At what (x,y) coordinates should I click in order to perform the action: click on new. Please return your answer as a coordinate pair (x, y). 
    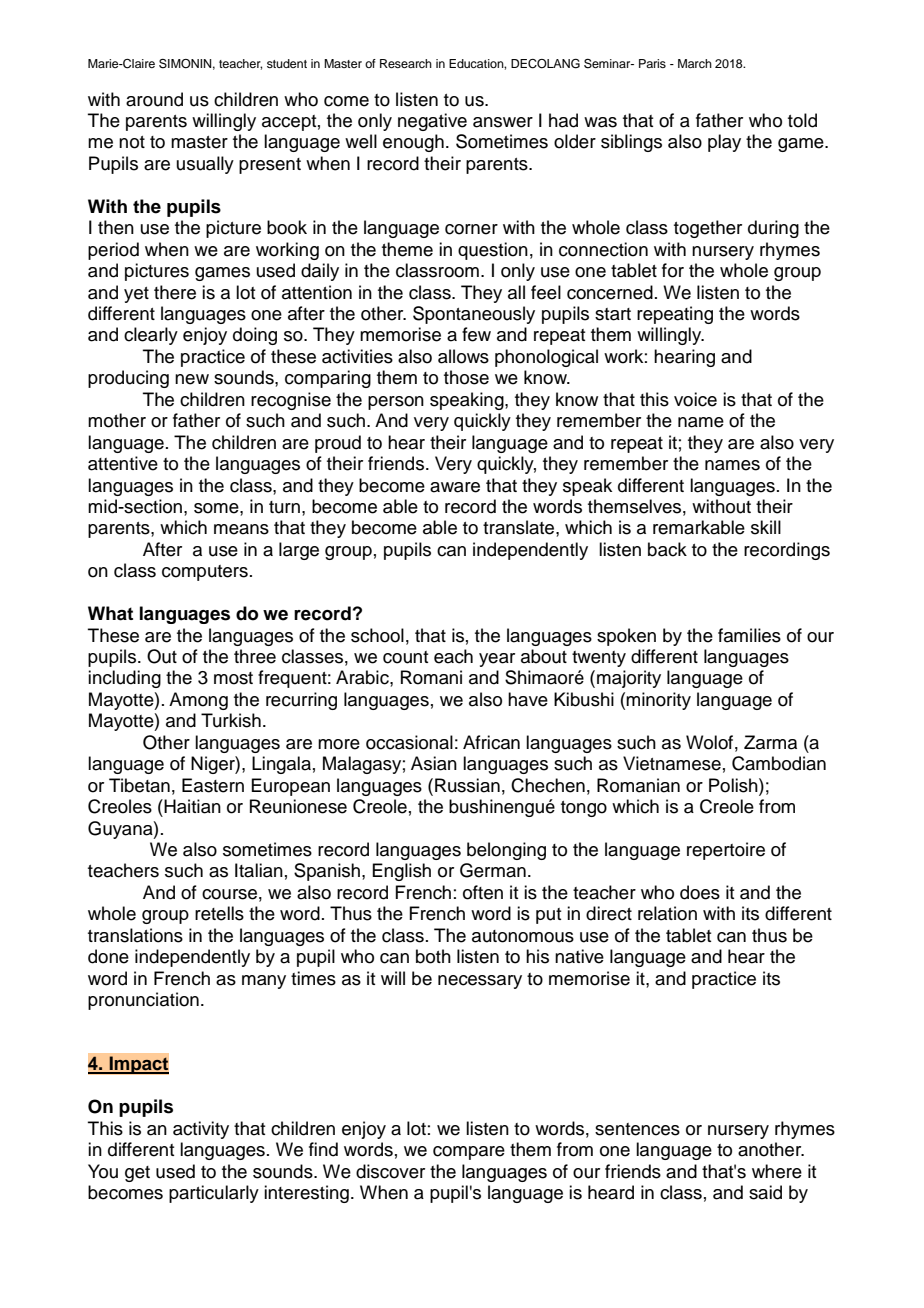
    Looking at the image, I should click on (192, 379).
